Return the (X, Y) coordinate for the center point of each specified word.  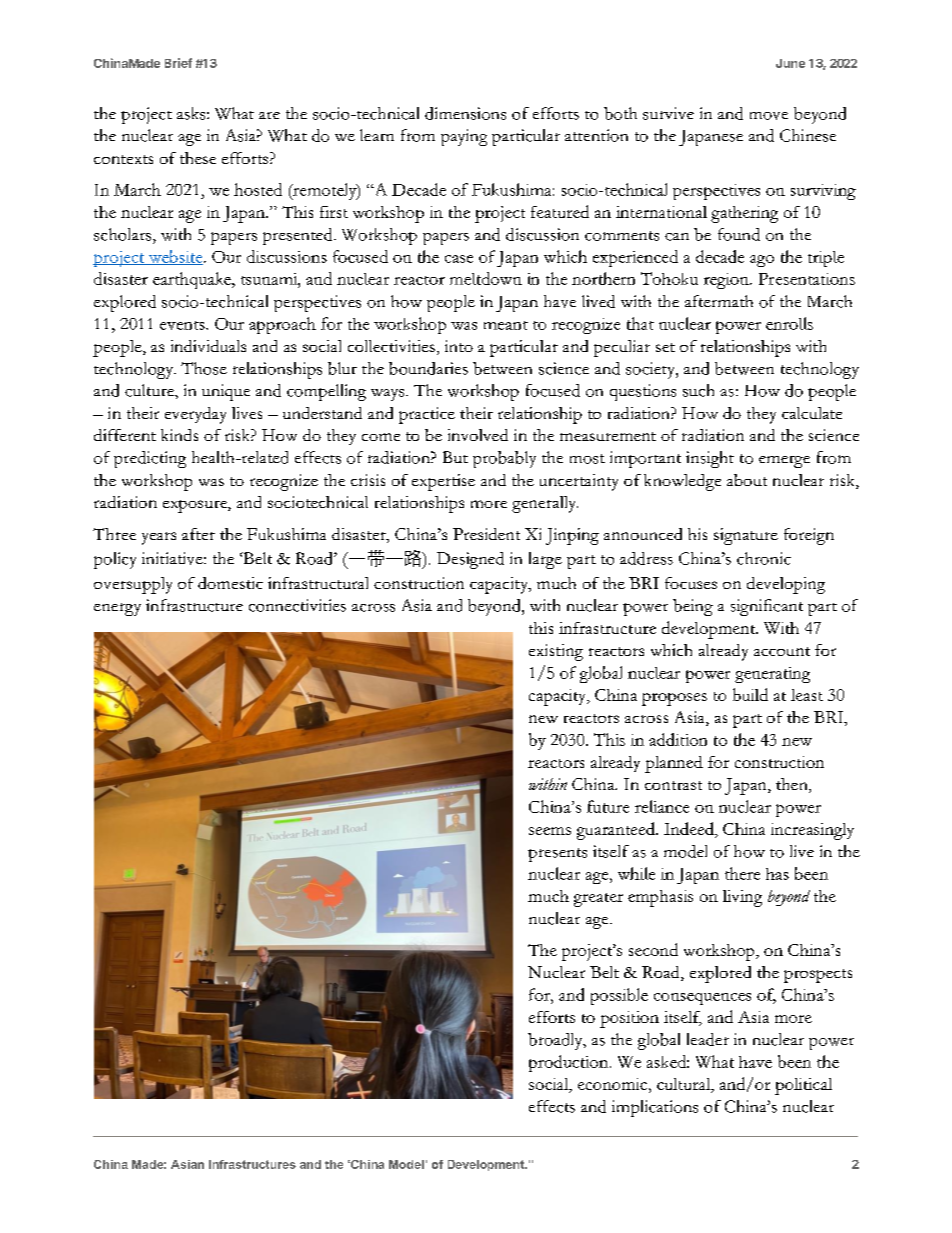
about (747, 480)
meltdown (486, 278)
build (750, 694)
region (727, 281)
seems (550, 831)
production (570, 1063)
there (742, 873)
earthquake (193, 280)
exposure (196, 506)
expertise (443, 482)
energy (117, 609)
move (769, 116)
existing (556, 652)
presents (557, 855)
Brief (178, 63)
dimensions (465, 113)
